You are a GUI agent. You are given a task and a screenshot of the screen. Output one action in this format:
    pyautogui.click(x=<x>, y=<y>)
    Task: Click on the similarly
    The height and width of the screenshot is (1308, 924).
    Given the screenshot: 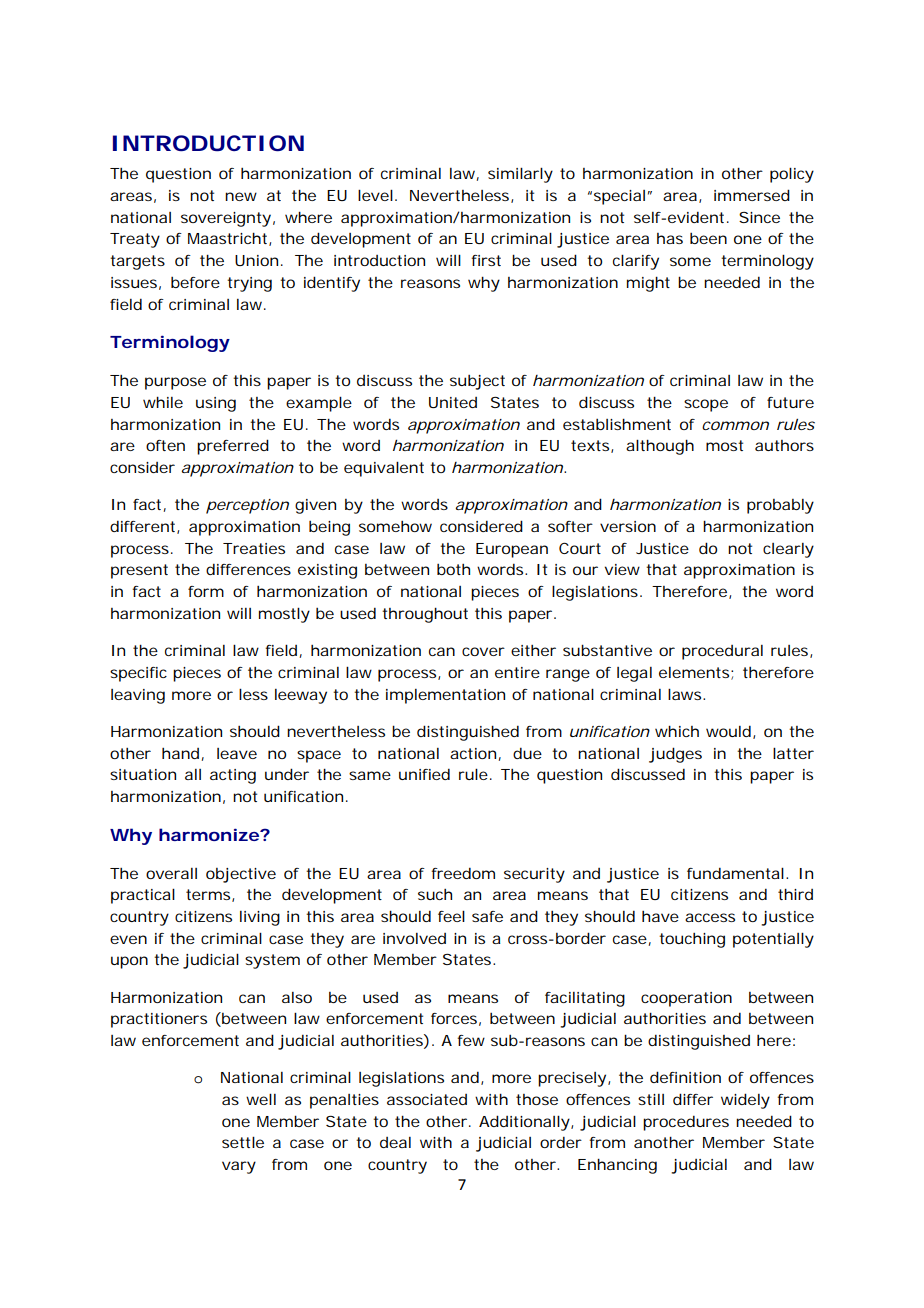 What is the action you would take?
    pyautogui.click(x=520, y=175)
